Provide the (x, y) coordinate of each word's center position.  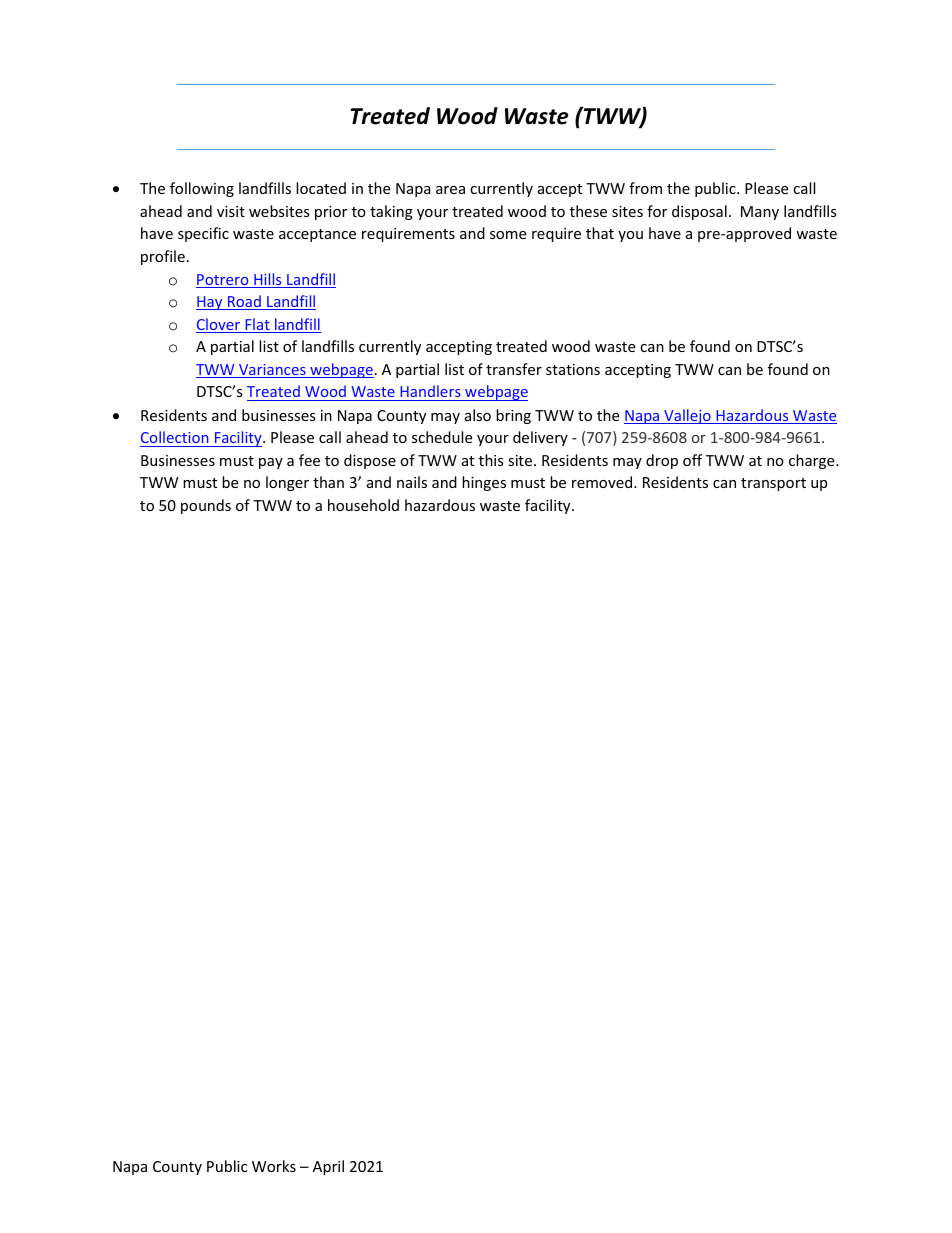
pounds (206, 506)
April (328, 1167)
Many (760, 213)
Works (274, 1166)
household (363, 505)
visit (231, 211)
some (508, 235)
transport (773, 484)
